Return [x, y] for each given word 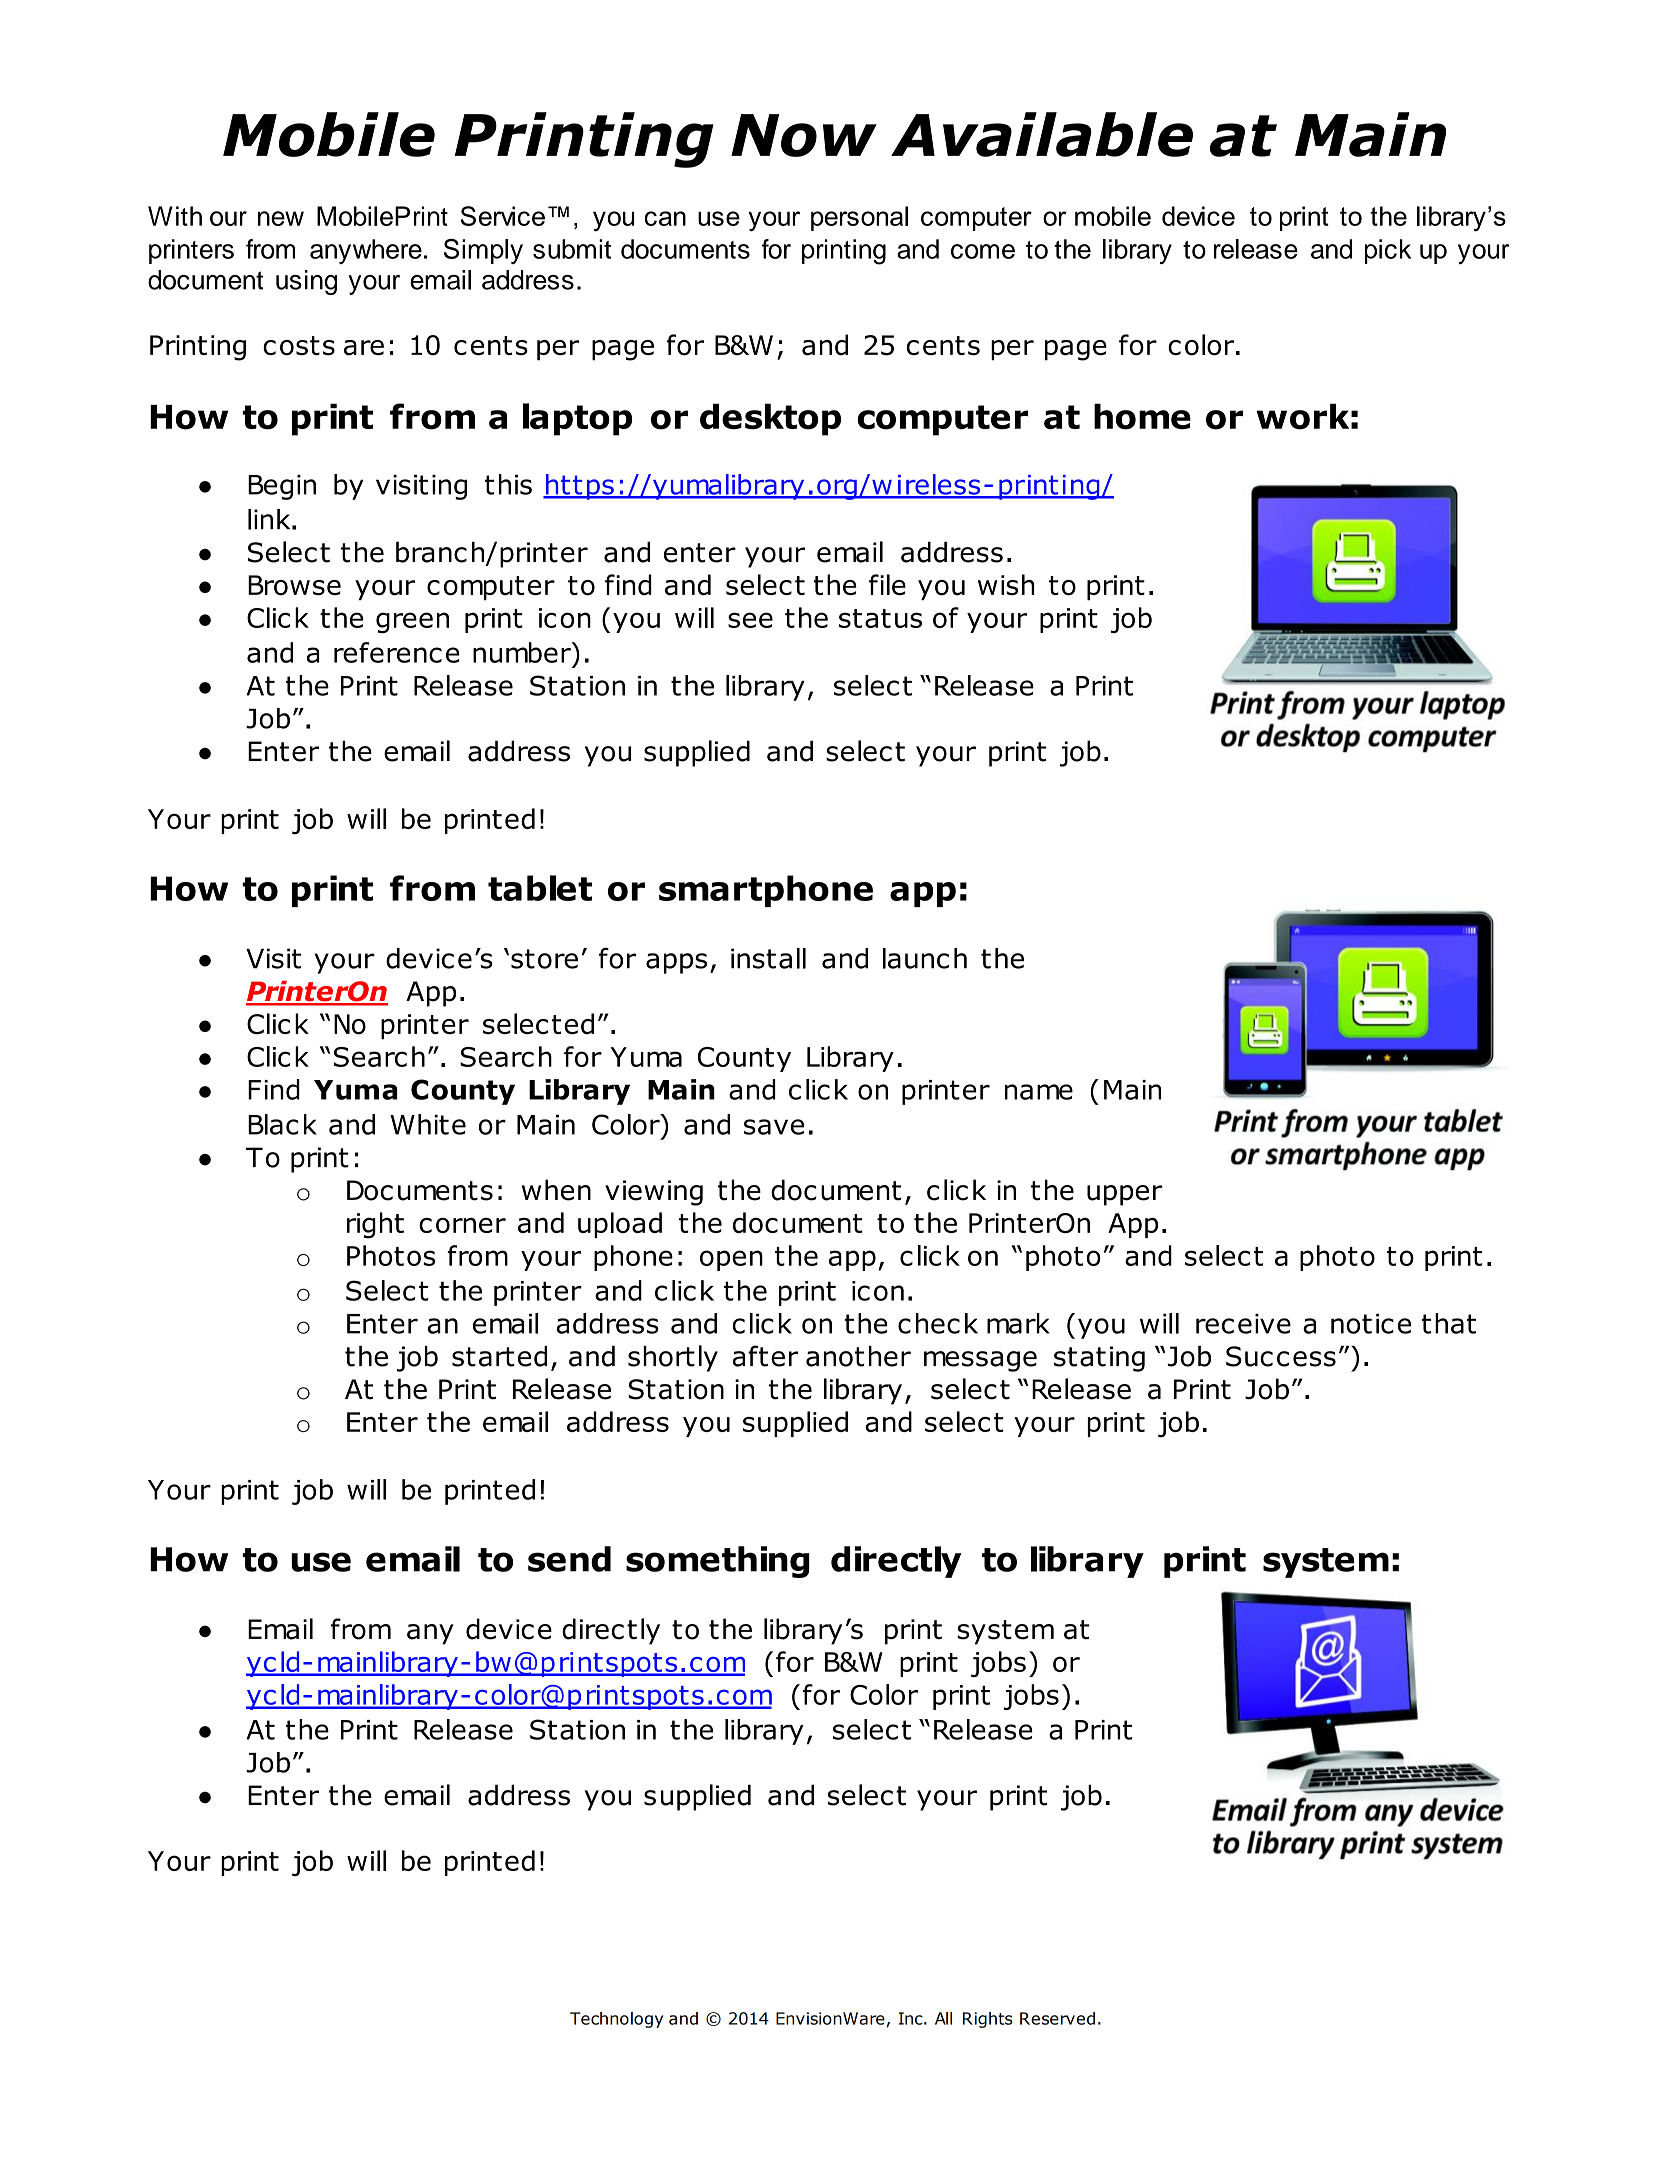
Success [1281, 1356]
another [858, 1356]
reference [397, 652]
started [499, 1356]
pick [1388, 251]
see [750, 620]
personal [859, 218]
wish [1006, 584]
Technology [616, 2020]
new [281, 218]
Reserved [1057, 2018]
